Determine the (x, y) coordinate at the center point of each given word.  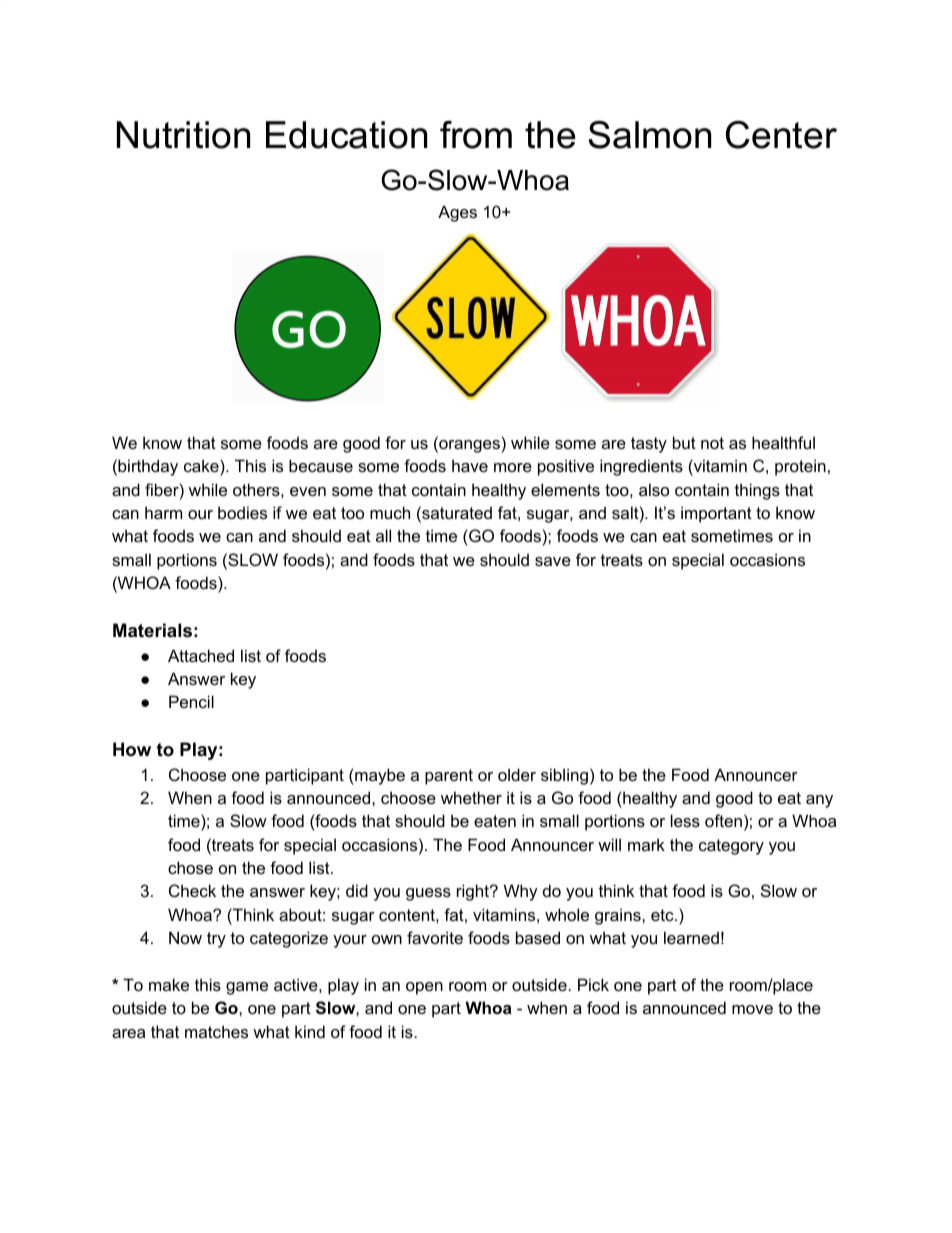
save (553, 561)
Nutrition (183, 135)
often (723, 820)
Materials (152, 630)
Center (781, 135)
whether (471, 797)
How (132, 749)
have (470, 465)
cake (202, 467)
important (716, 514)
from (476, 135)
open (424, 988)
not (712, 443)
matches (216, 1031)
